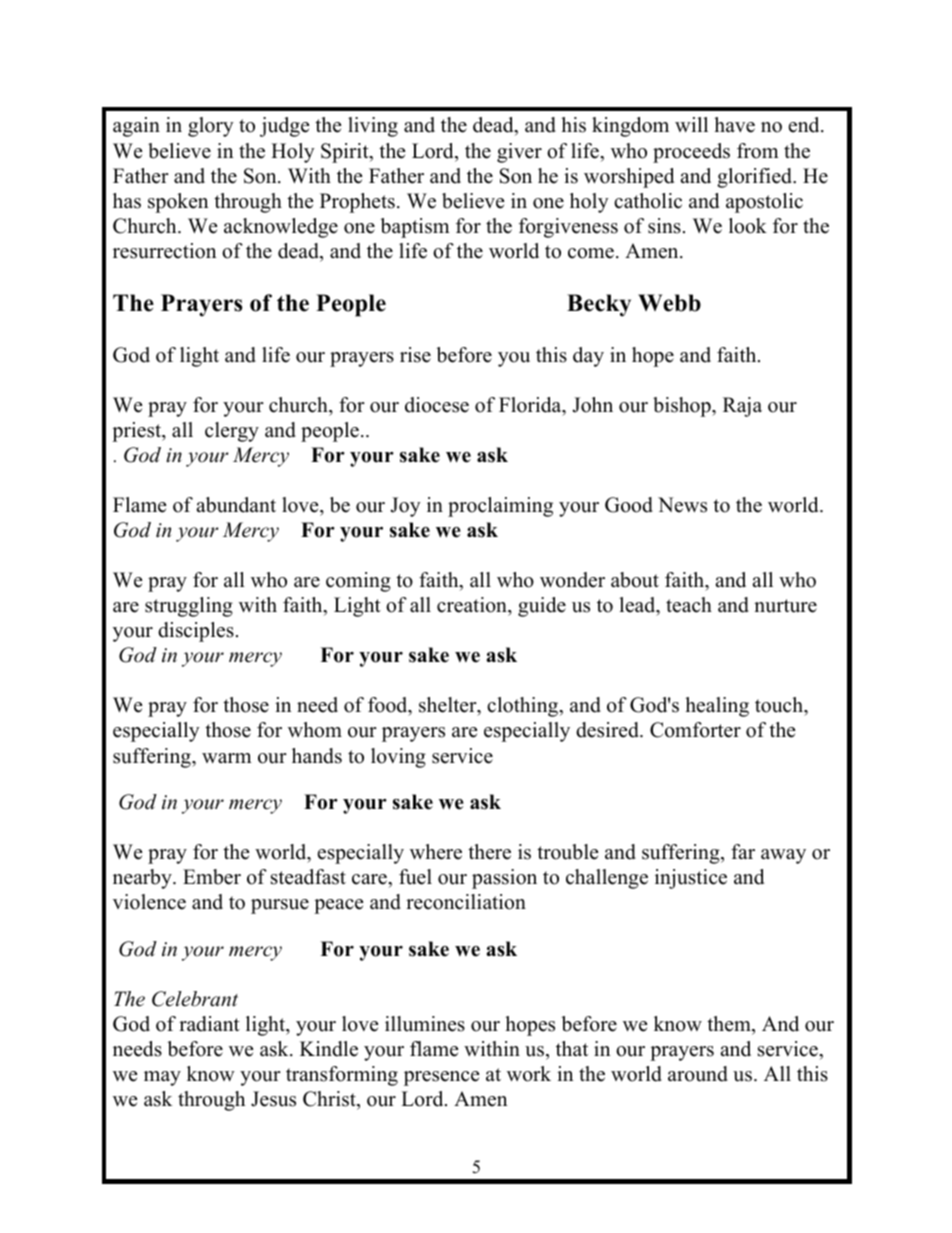  I want to click on struggling, so click(189, 607).
